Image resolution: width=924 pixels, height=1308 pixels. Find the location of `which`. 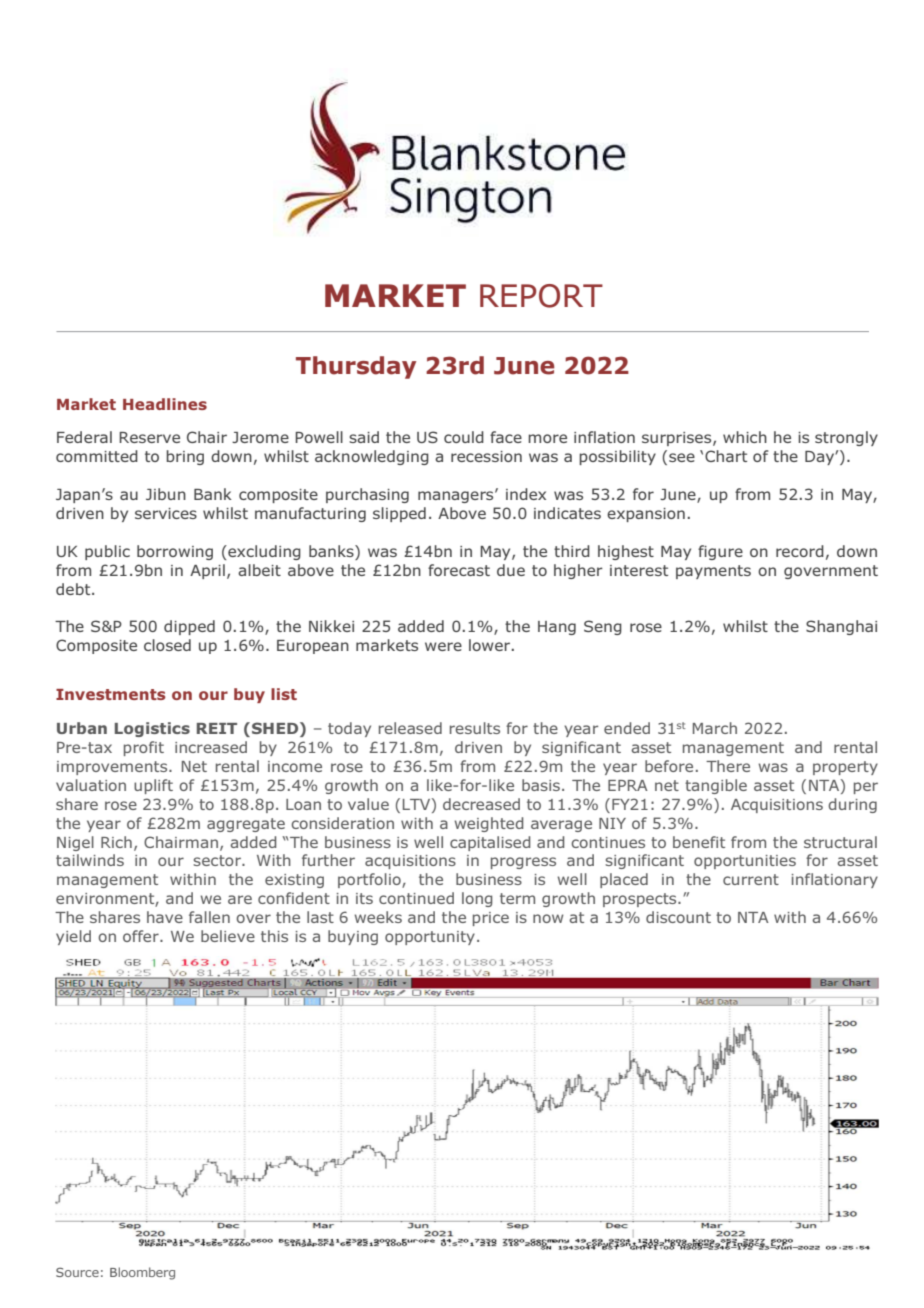

which is located at coordinates (745, 437).
